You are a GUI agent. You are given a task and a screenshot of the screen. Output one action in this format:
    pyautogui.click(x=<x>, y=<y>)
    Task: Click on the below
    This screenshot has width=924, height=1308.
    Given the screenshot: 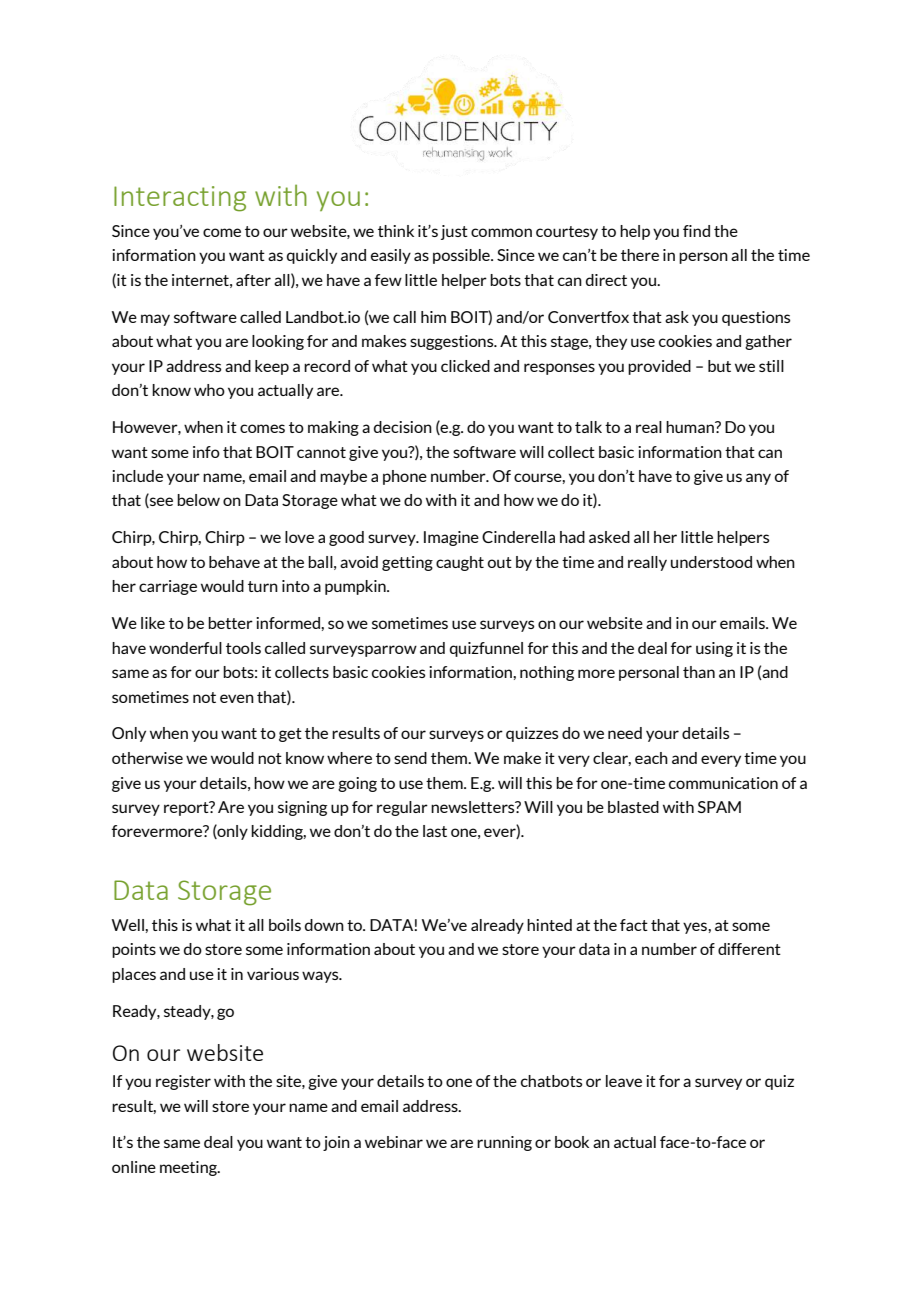 What is the action you would take?
    pyautogui.click(x=198, y=500)
